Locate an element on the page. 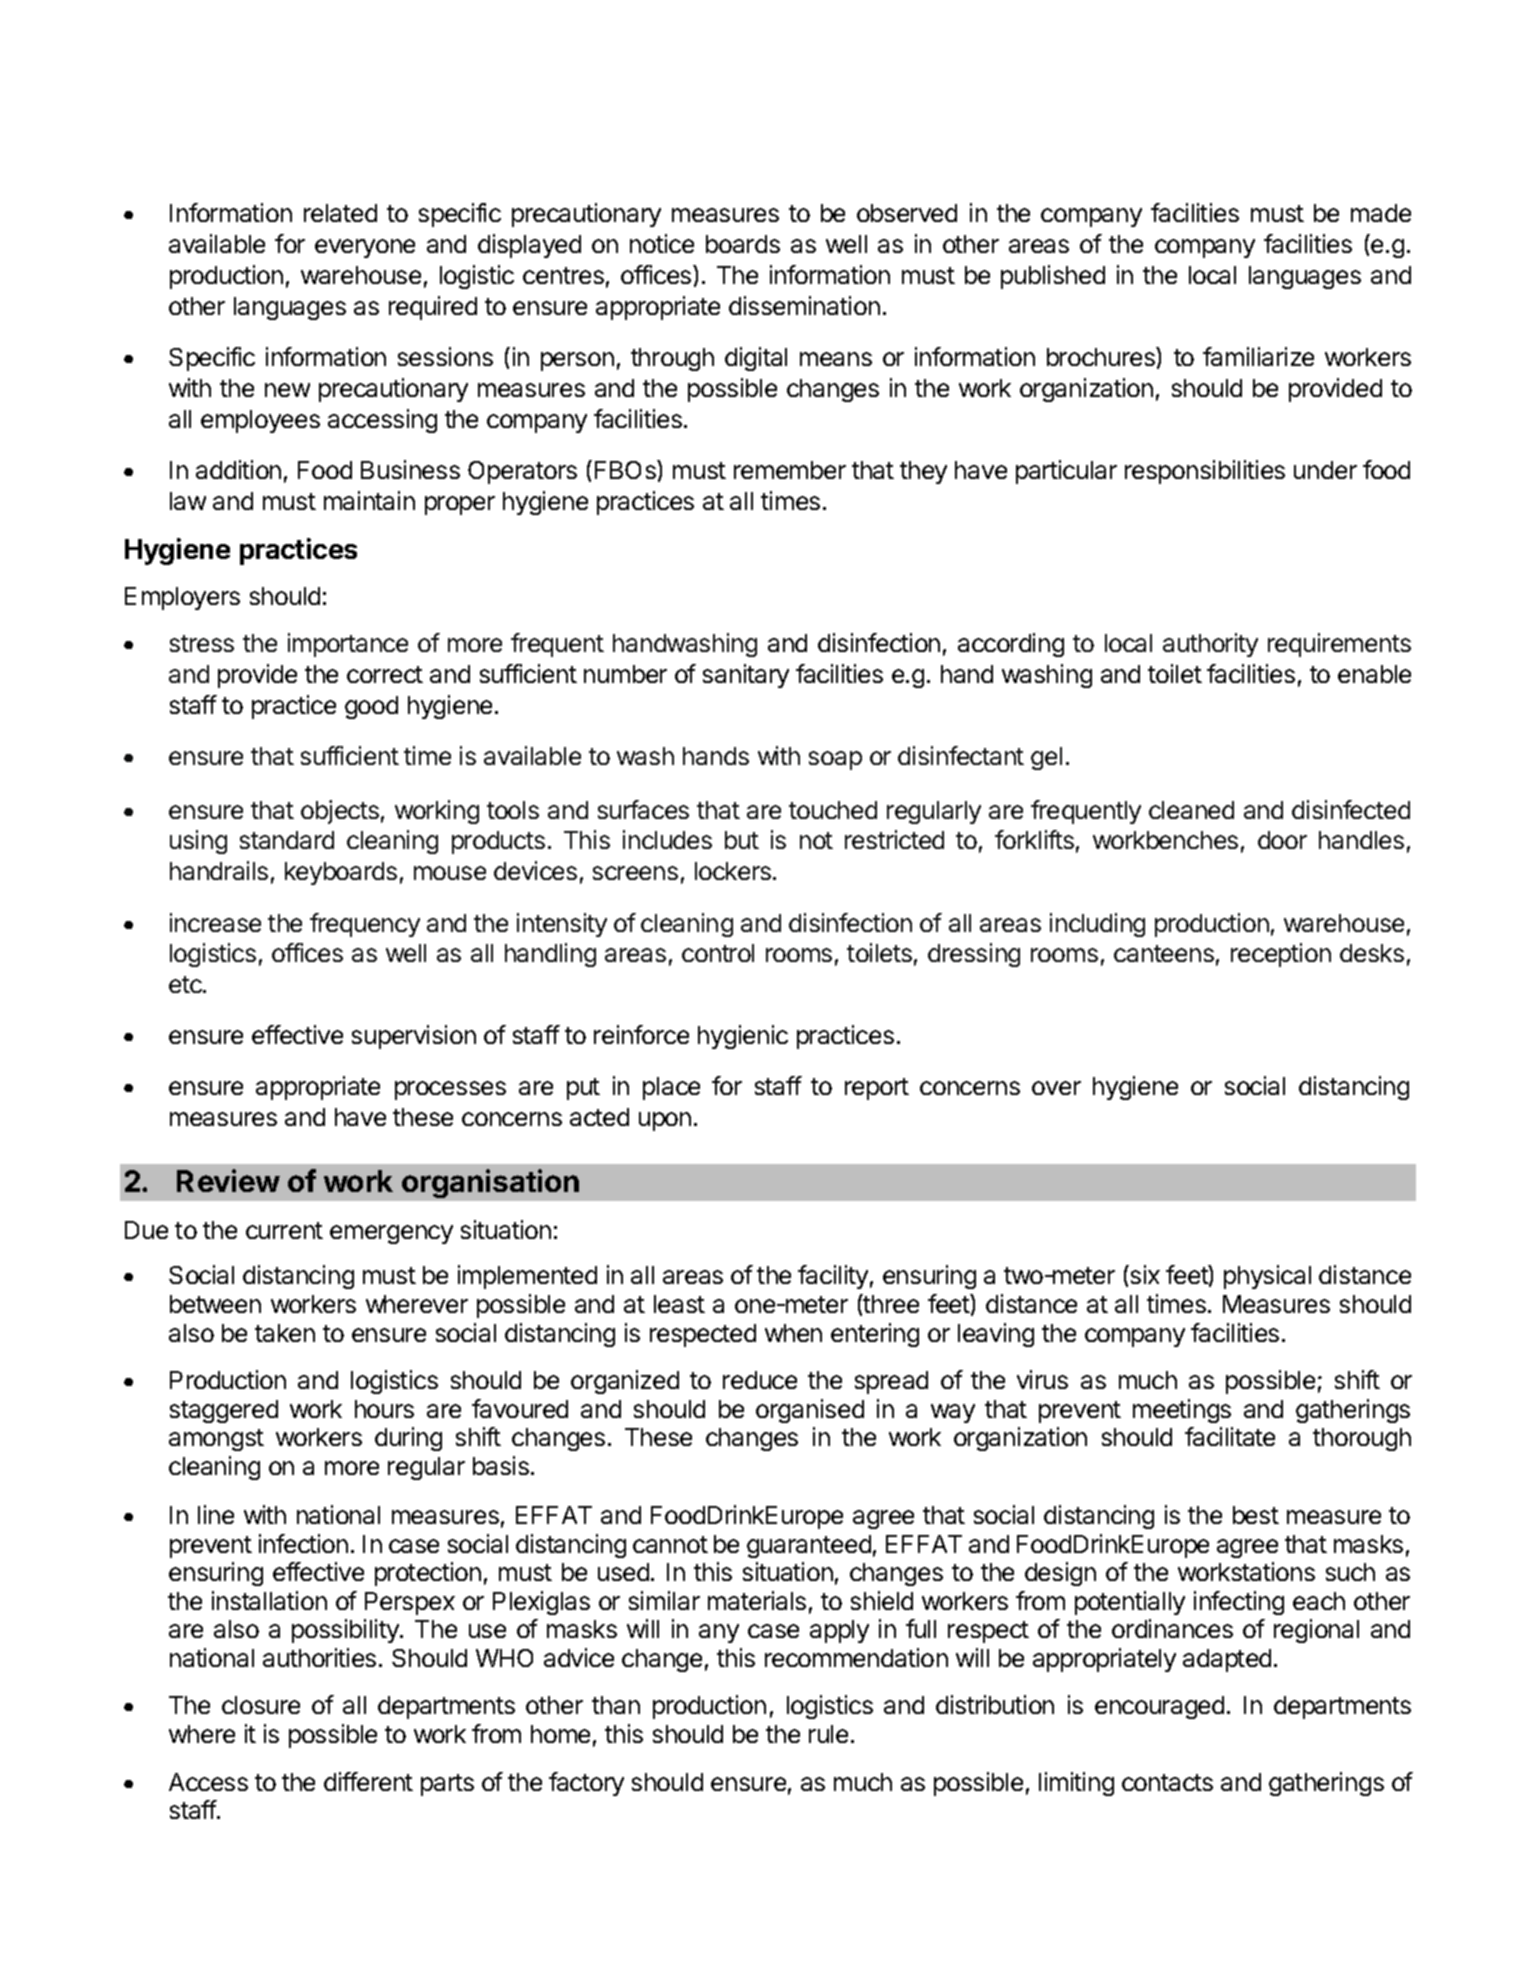 The image size is (1524, 1972). lockers is located at coordinates (733, 871).
